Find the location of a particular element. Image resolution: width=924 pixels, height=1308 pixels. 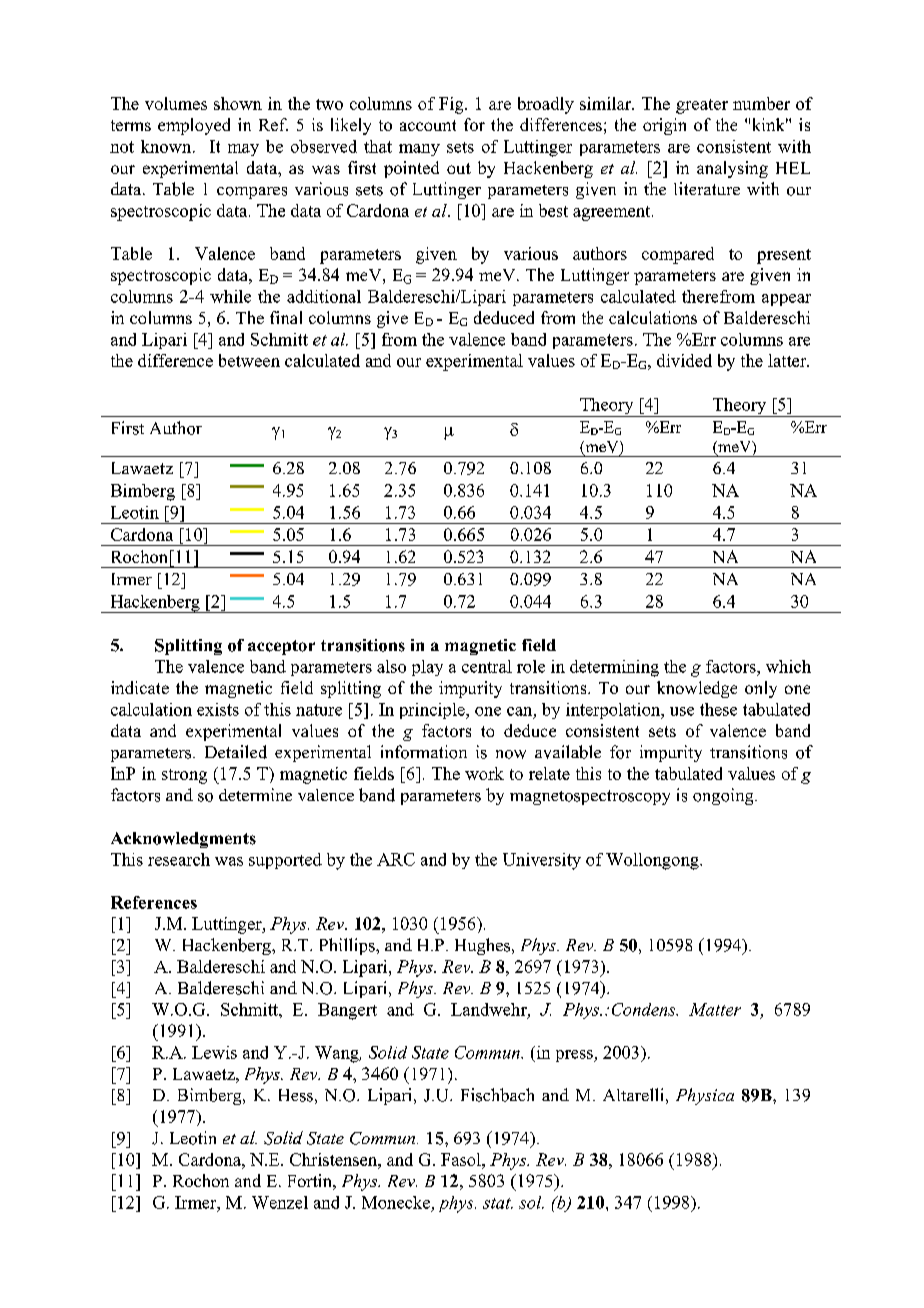

Detailed is located at coordinates (236, 752).
